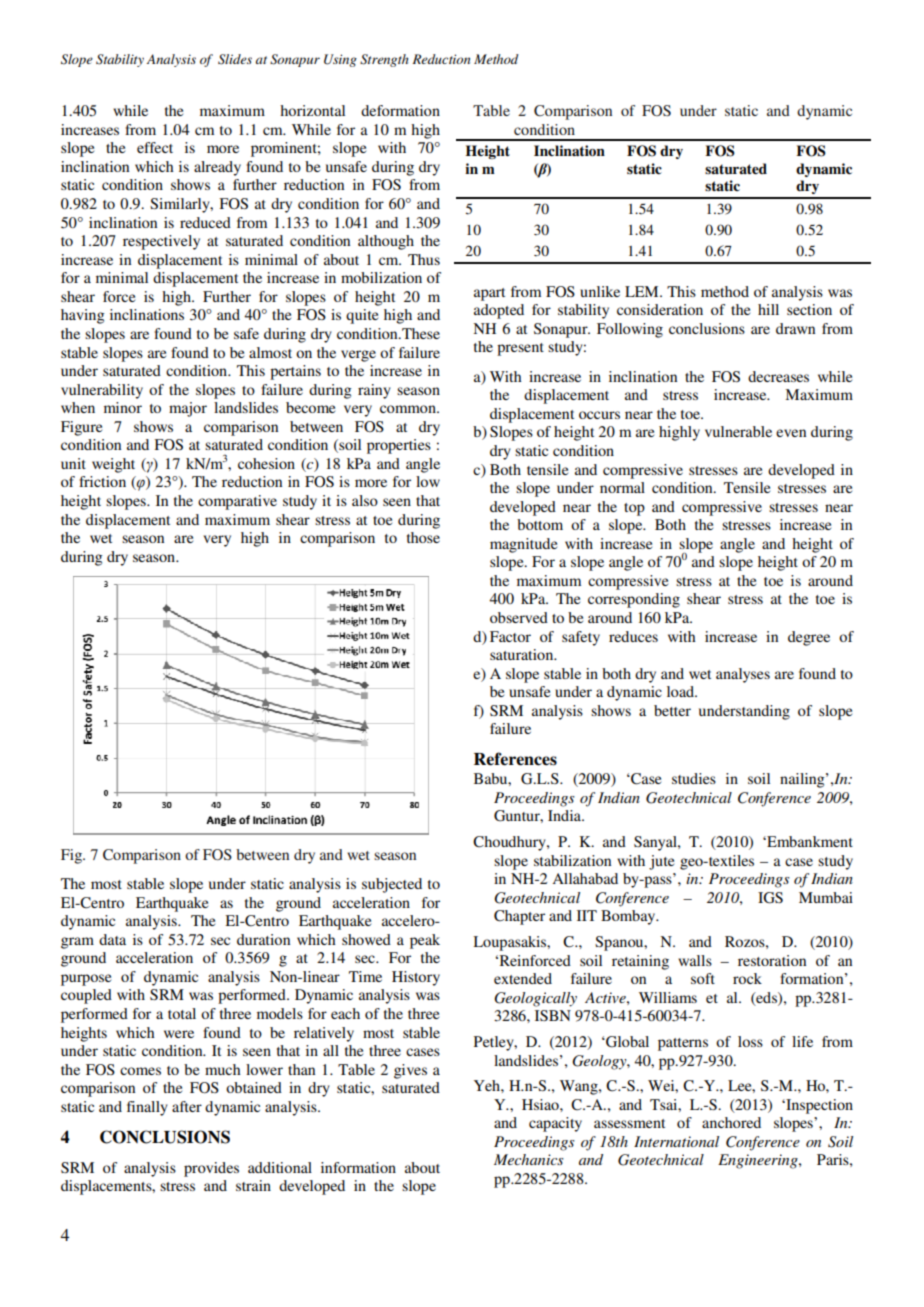 This page has height=1307, width=924. What do you see at coordinates (731, 1122) in the page?
I see `anchored` at bounding box center [731, 1122].
